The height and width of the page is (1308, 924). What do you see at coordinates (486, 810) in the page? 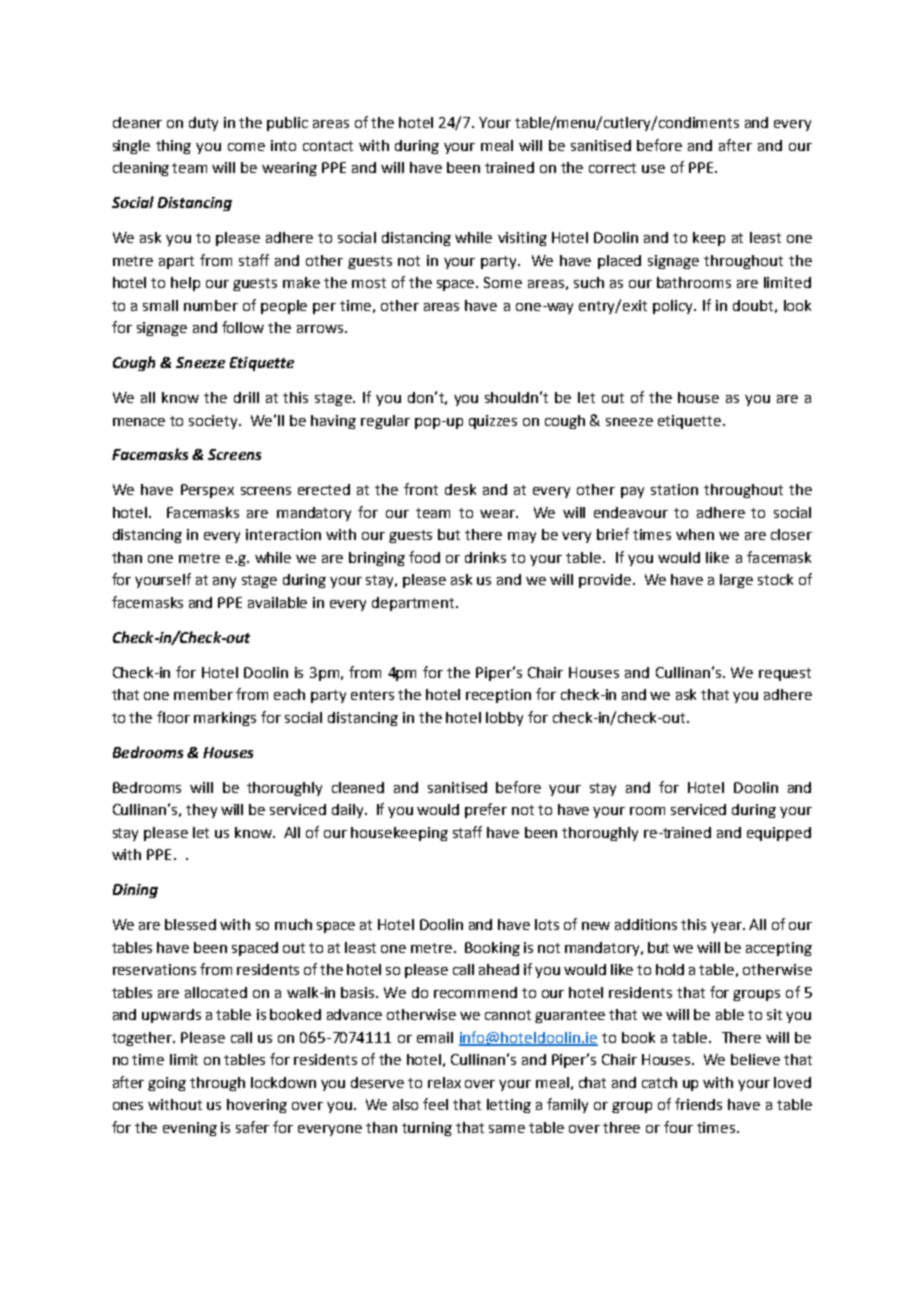
I see `prefer` at bounding box center [486, 810].
